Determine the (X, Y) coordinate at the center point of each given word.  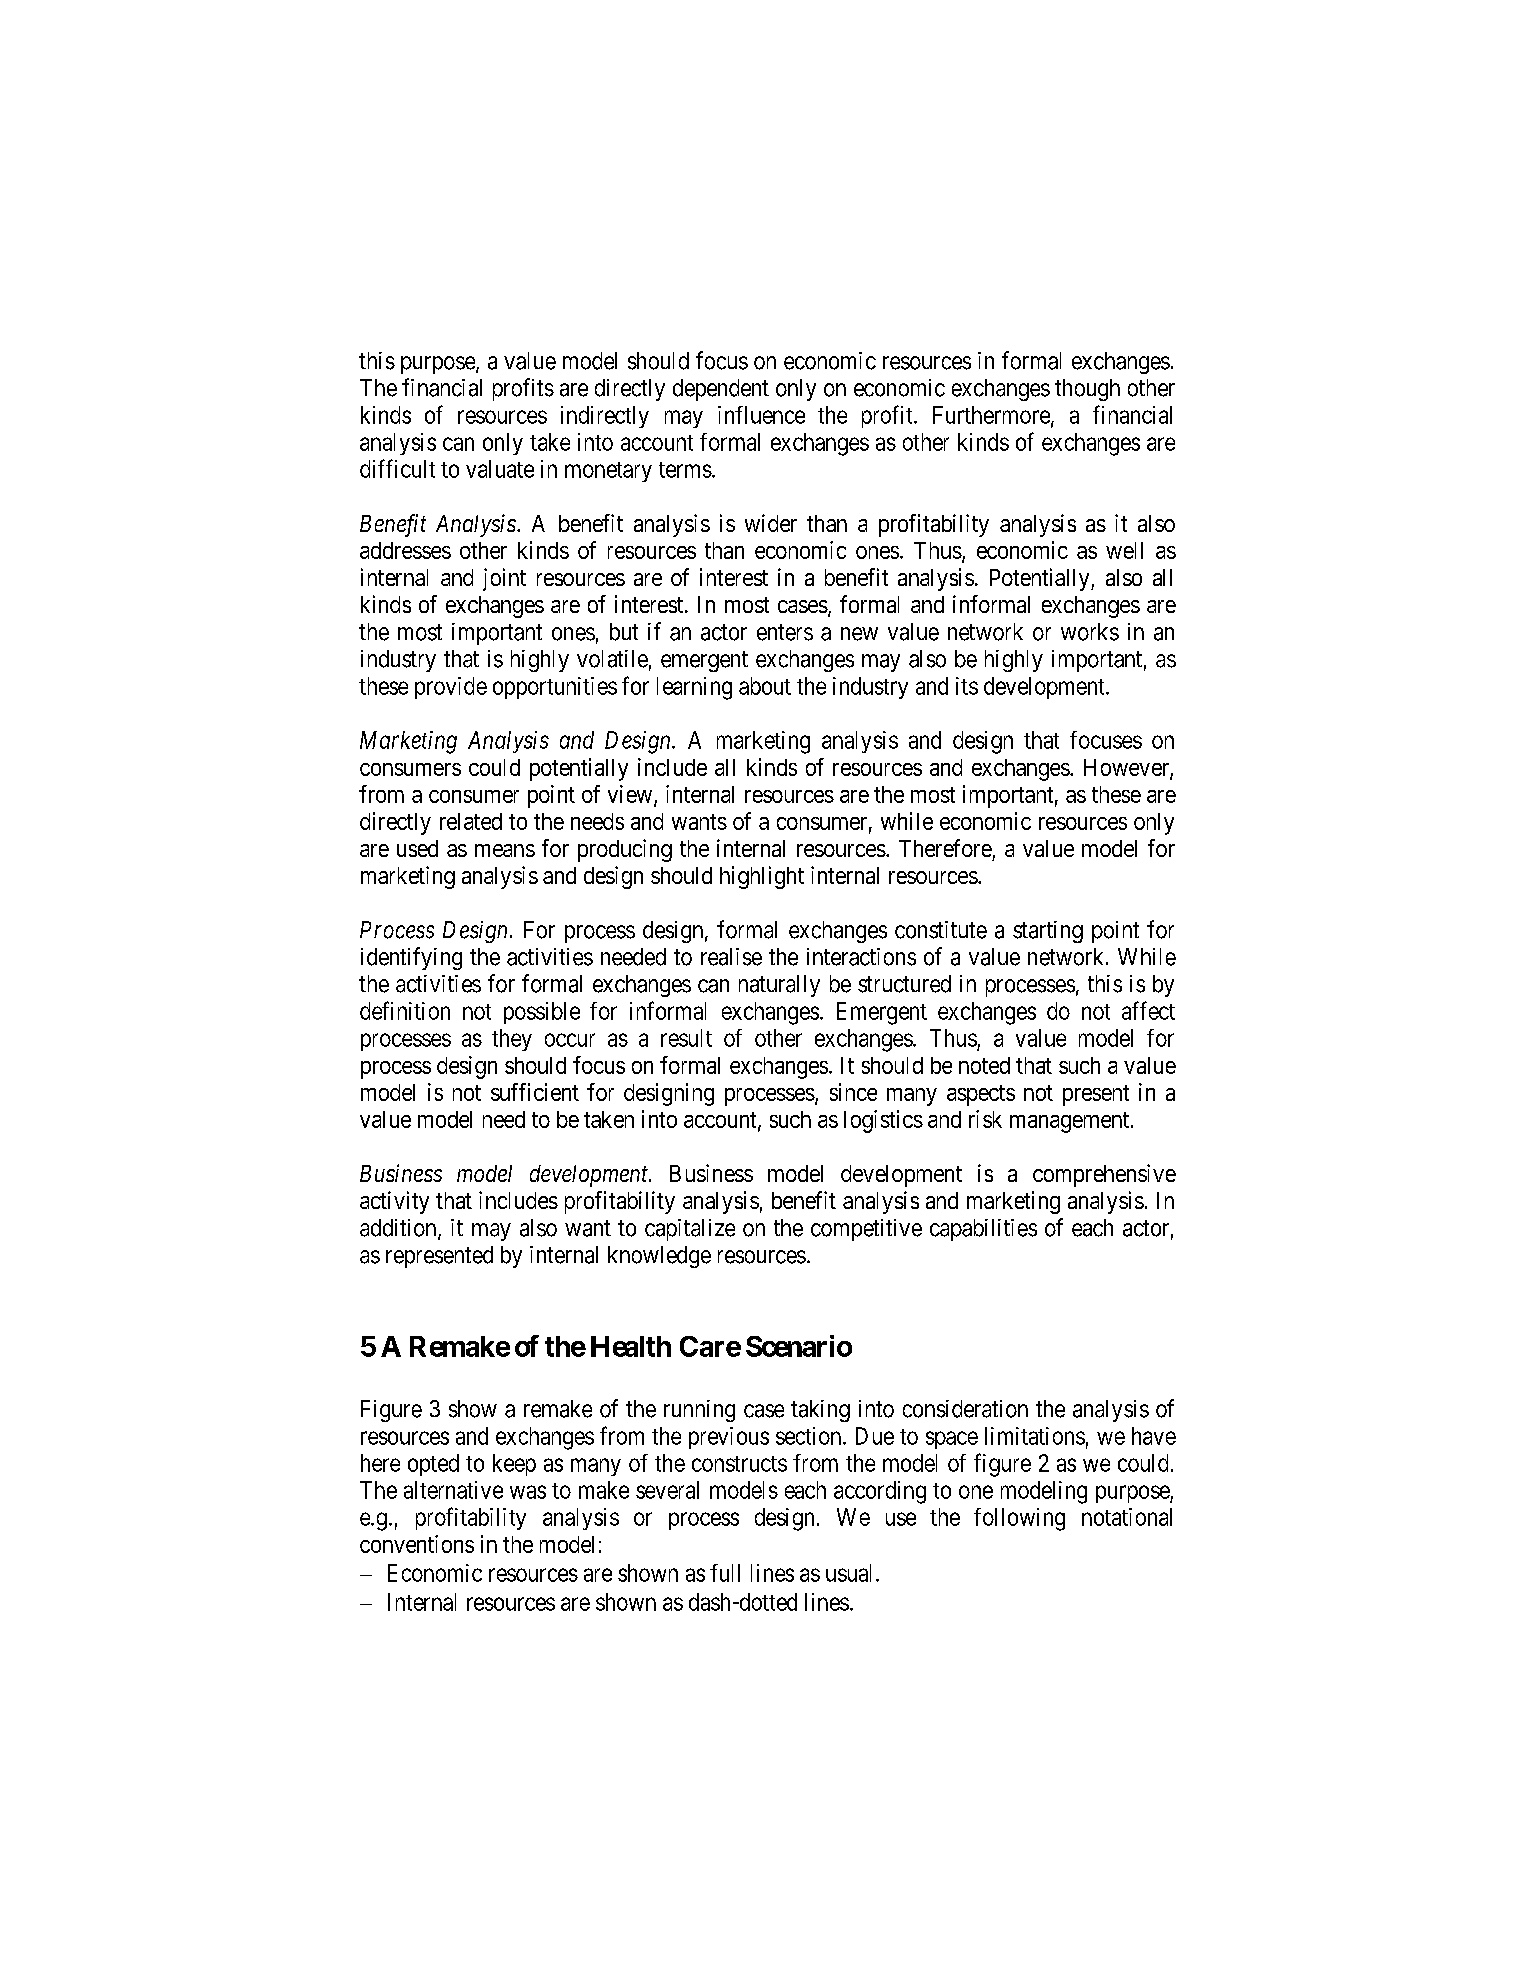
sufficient (535, 1092)
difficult (397, 468)
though (1087, 390)
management (1071, 1122)
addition (399, 1229)
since (853, 1092)
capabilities (983, 1230)
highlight (762, 877)
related (471, 821)
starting (1048, 932)
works (1090, 632)
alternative (453, 1490)
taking (820, 1411)
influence (761, 415)
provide (451, 688)
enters (785, 632)
